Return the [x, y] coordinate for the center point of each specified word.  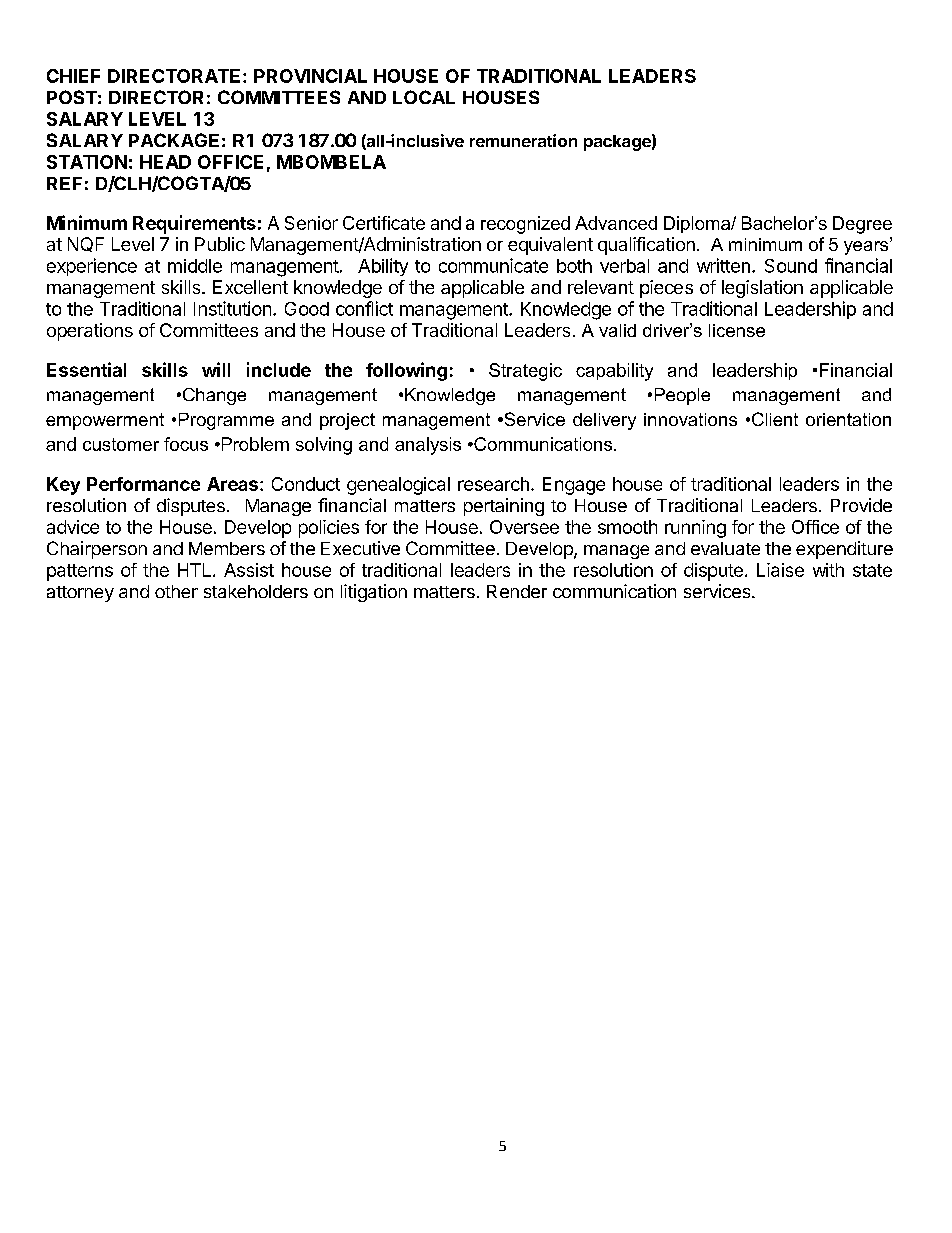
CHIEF [73, 76]
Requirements [194, 224]
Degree [862, 225]
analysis [428, 446]
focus [186, 444]
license [737, 330]
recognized [525, 225]
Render [517, 591]
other [176, 591]
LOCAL [424, 97]
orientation [848, 419]
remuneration [523, 140]
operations [90, 332]
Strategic [525, 372]
